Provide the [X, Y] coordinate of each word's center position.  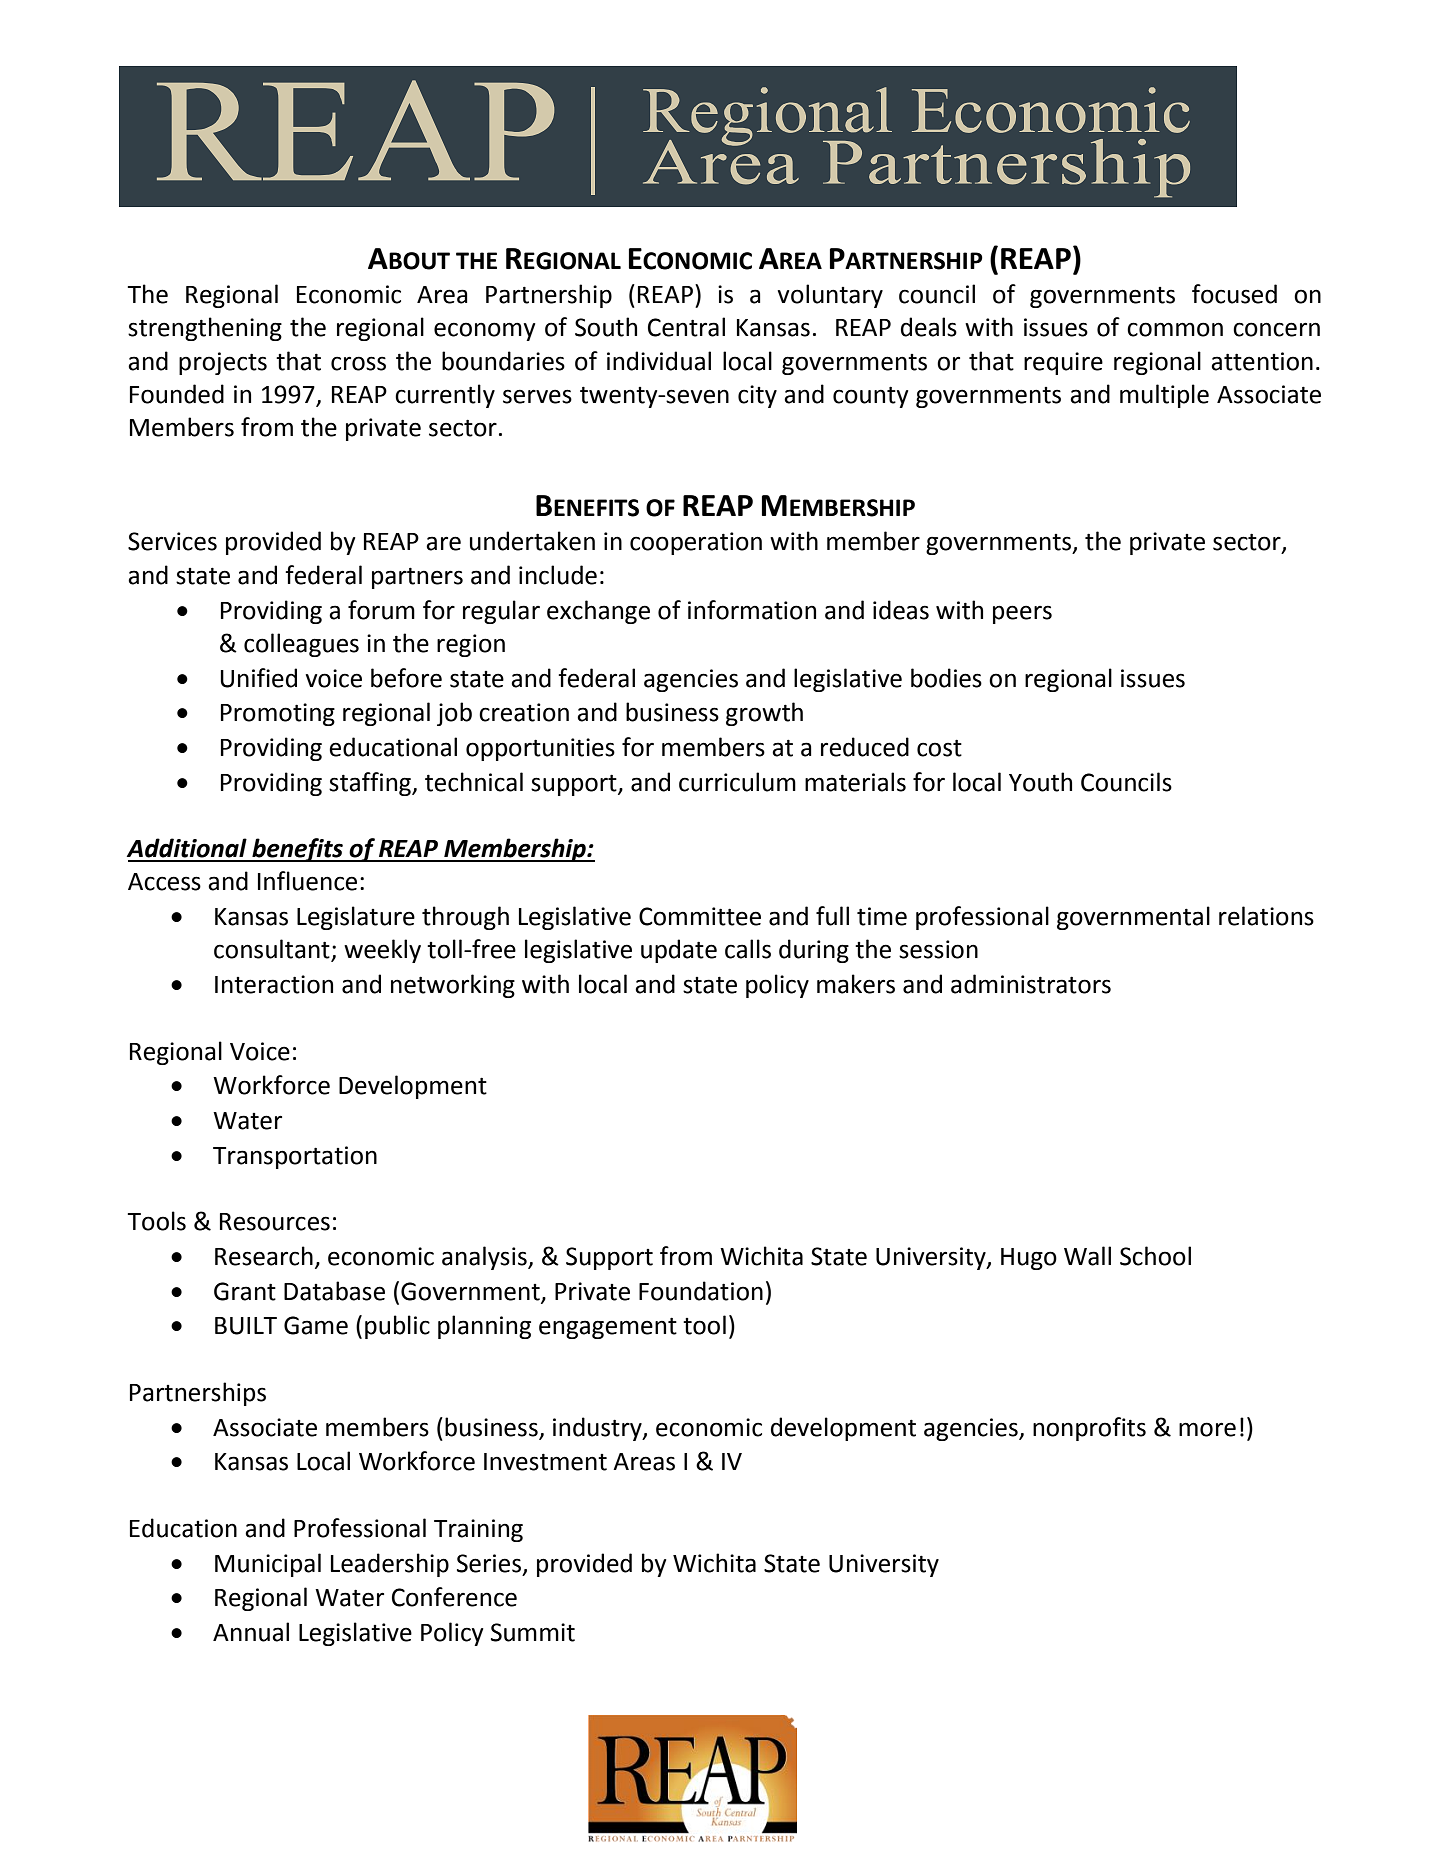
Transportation [295, 1157]
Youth [1040, 782]
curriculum [737, 782]
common [1175, 329]
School [1155, 1256]
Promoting [278, 714]
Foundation [701, 1291]
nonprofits [1089, 1429]
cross [358, 363]
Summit [533, 1632]
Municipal [268, 1565]
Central [686, 327]
